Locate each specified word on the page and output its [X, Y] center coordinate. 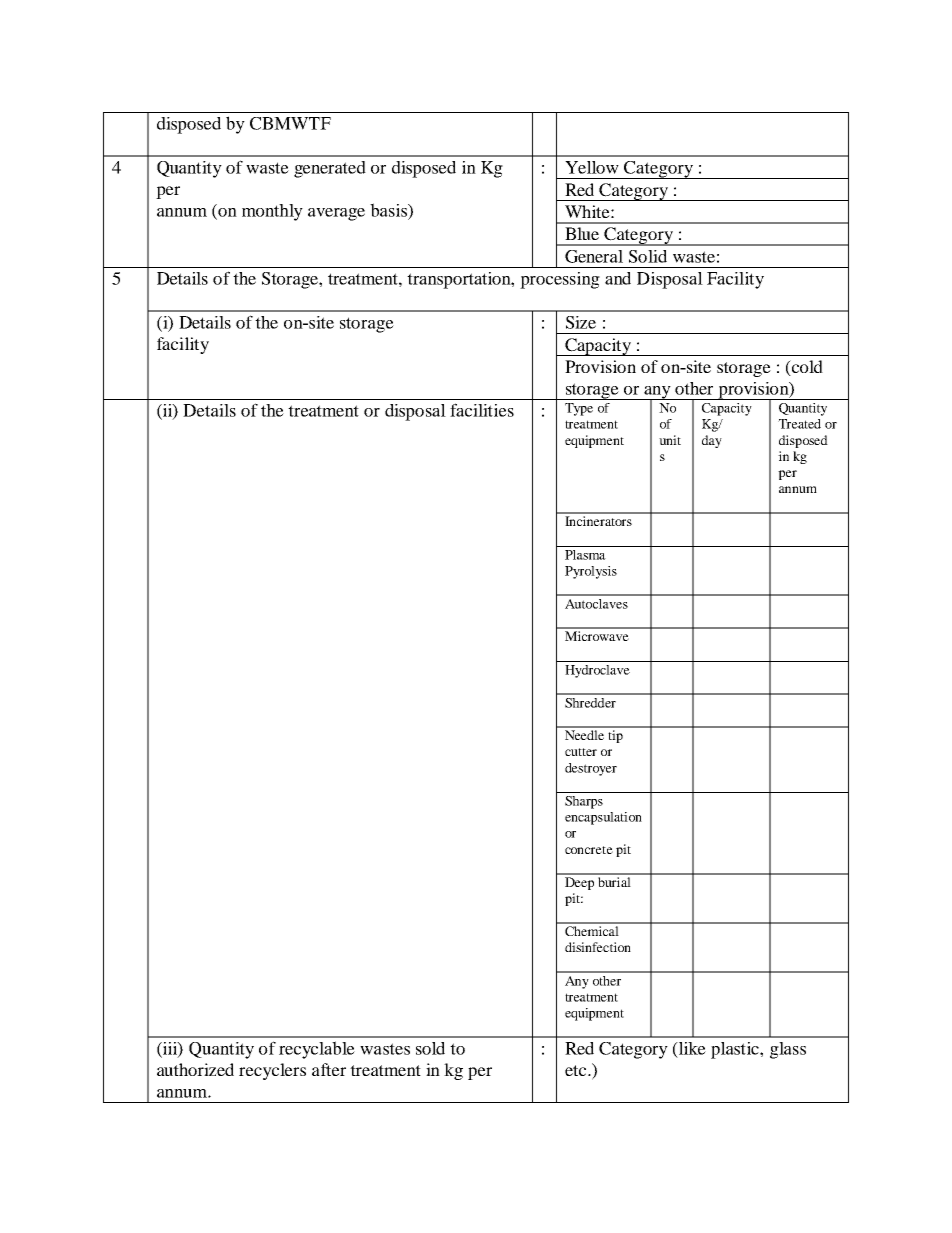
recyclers [272, 1071]
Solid [648, 256]
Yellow [592, 167]
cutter [581, 752]
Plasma [585, 555]
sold [430, 1048]
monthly [272, 212]
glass [788, 1050]
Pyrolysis [591, 572]
